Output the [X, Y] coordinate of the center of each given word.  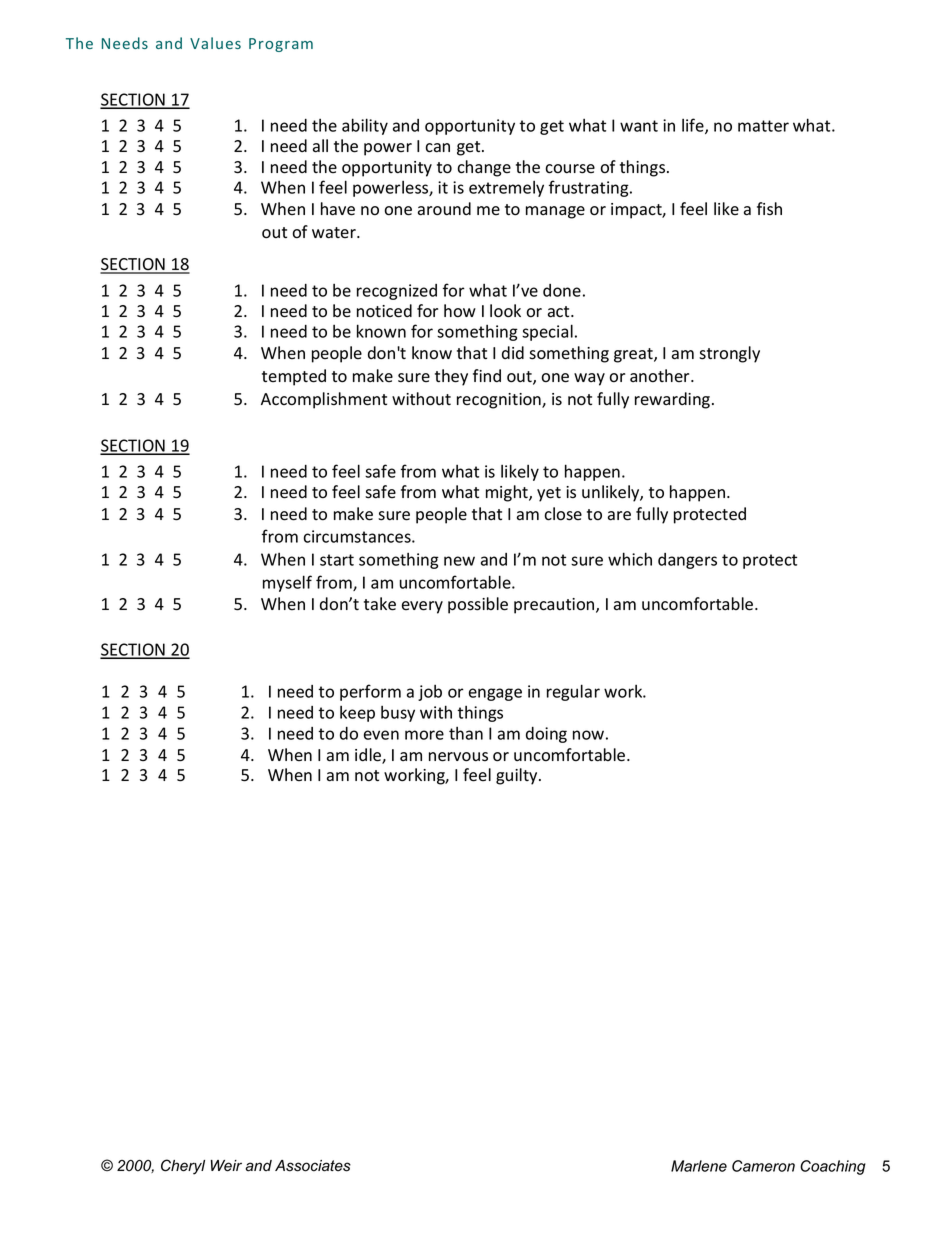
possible [478, 605]
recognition [500, 401]
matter [763, 126]
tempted [294, 377]
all [320, 146]
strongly [729, 354]
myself [287, 583]
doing [546, 735]
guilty [518, 776]
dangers [687, 561]
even [381, 735]
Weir [226, 1166]
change [484, 168]
